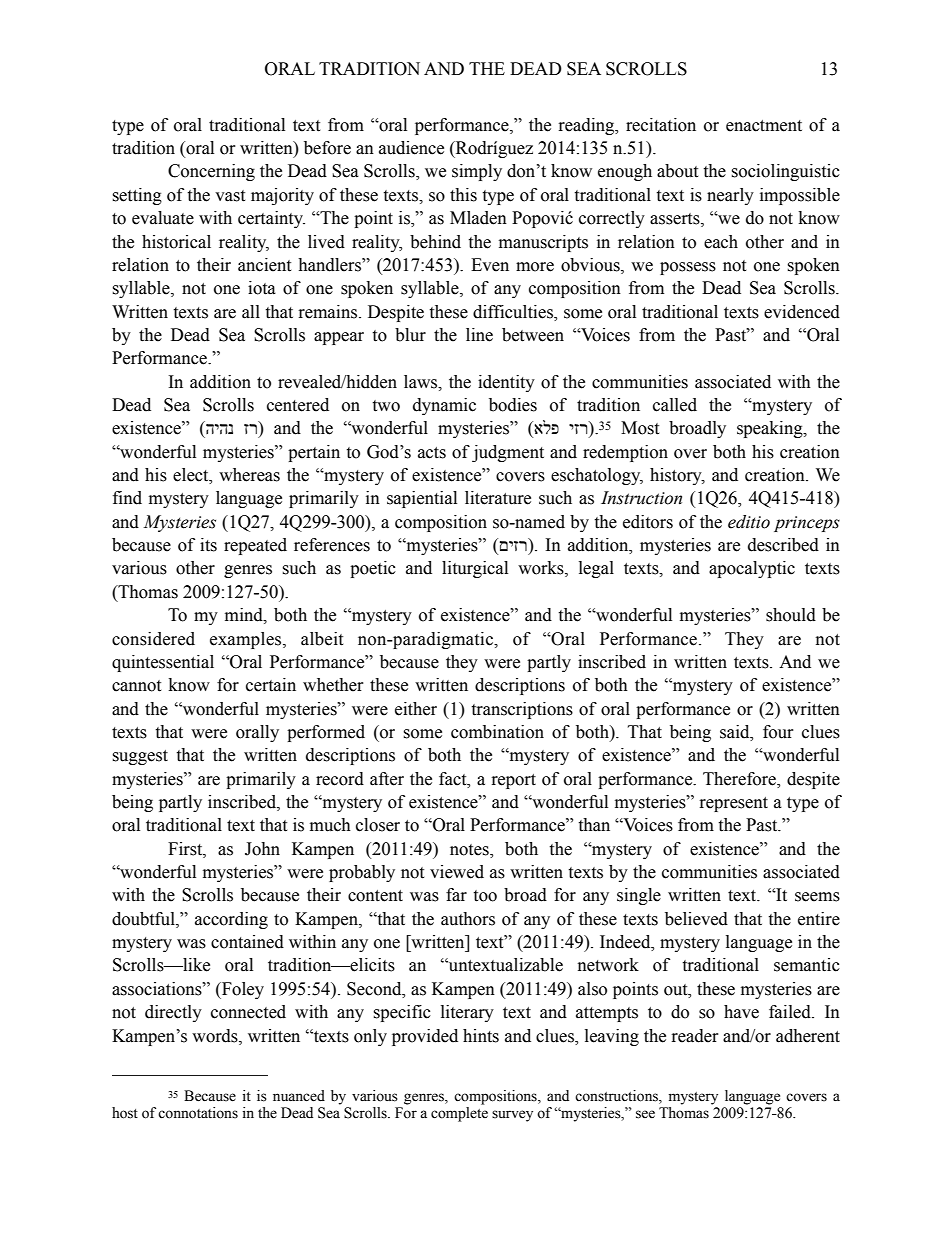  What do you see at coordinates (475, 569) in the screenshot?
I see `liturgical` at bounding box center [475, 569].
